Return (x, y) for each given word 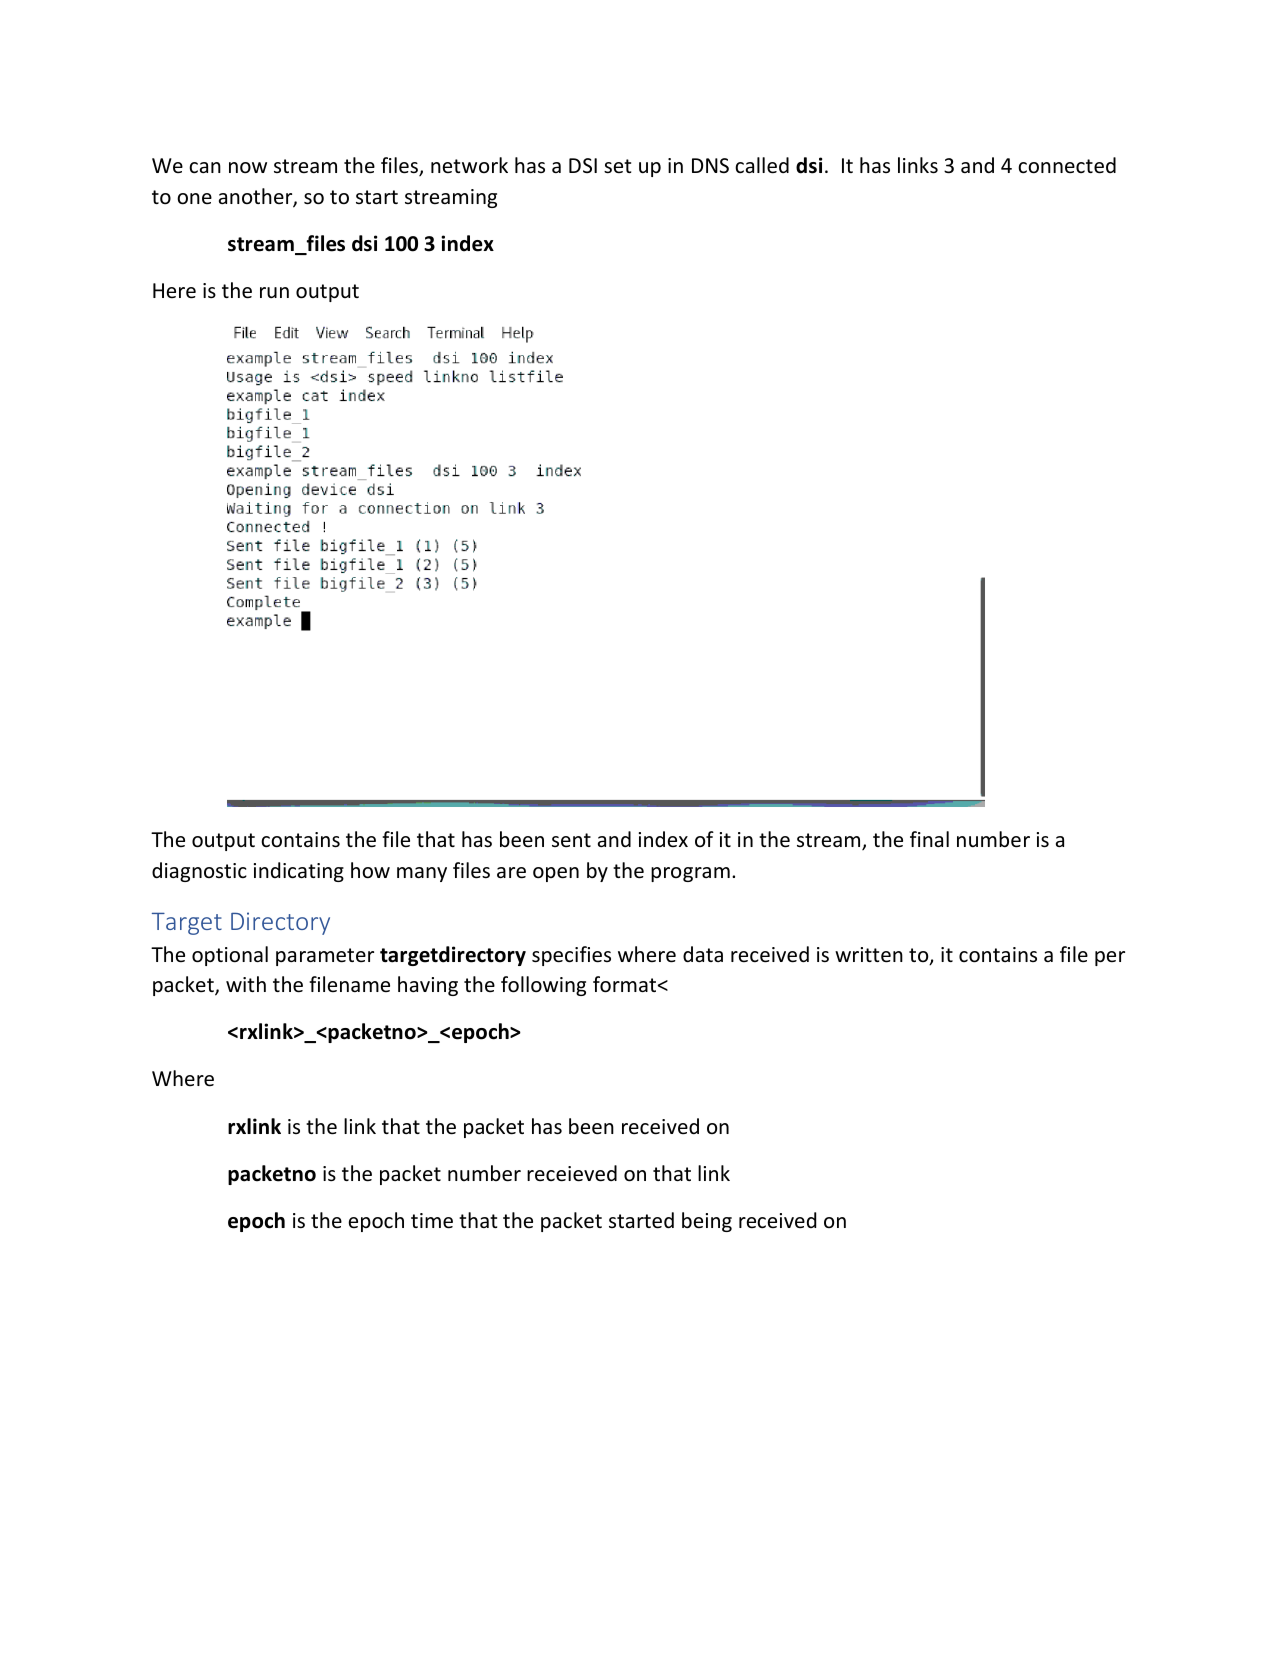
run (274, 292)
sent (571, 840)
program (690, 874)
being (707, 1222)
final (929, 839)
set (617, 166)
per (1110, 958)
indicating (299, 872)
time (432, 1221)
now (248, 168)
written (869, 955)
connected (1067, 165)
